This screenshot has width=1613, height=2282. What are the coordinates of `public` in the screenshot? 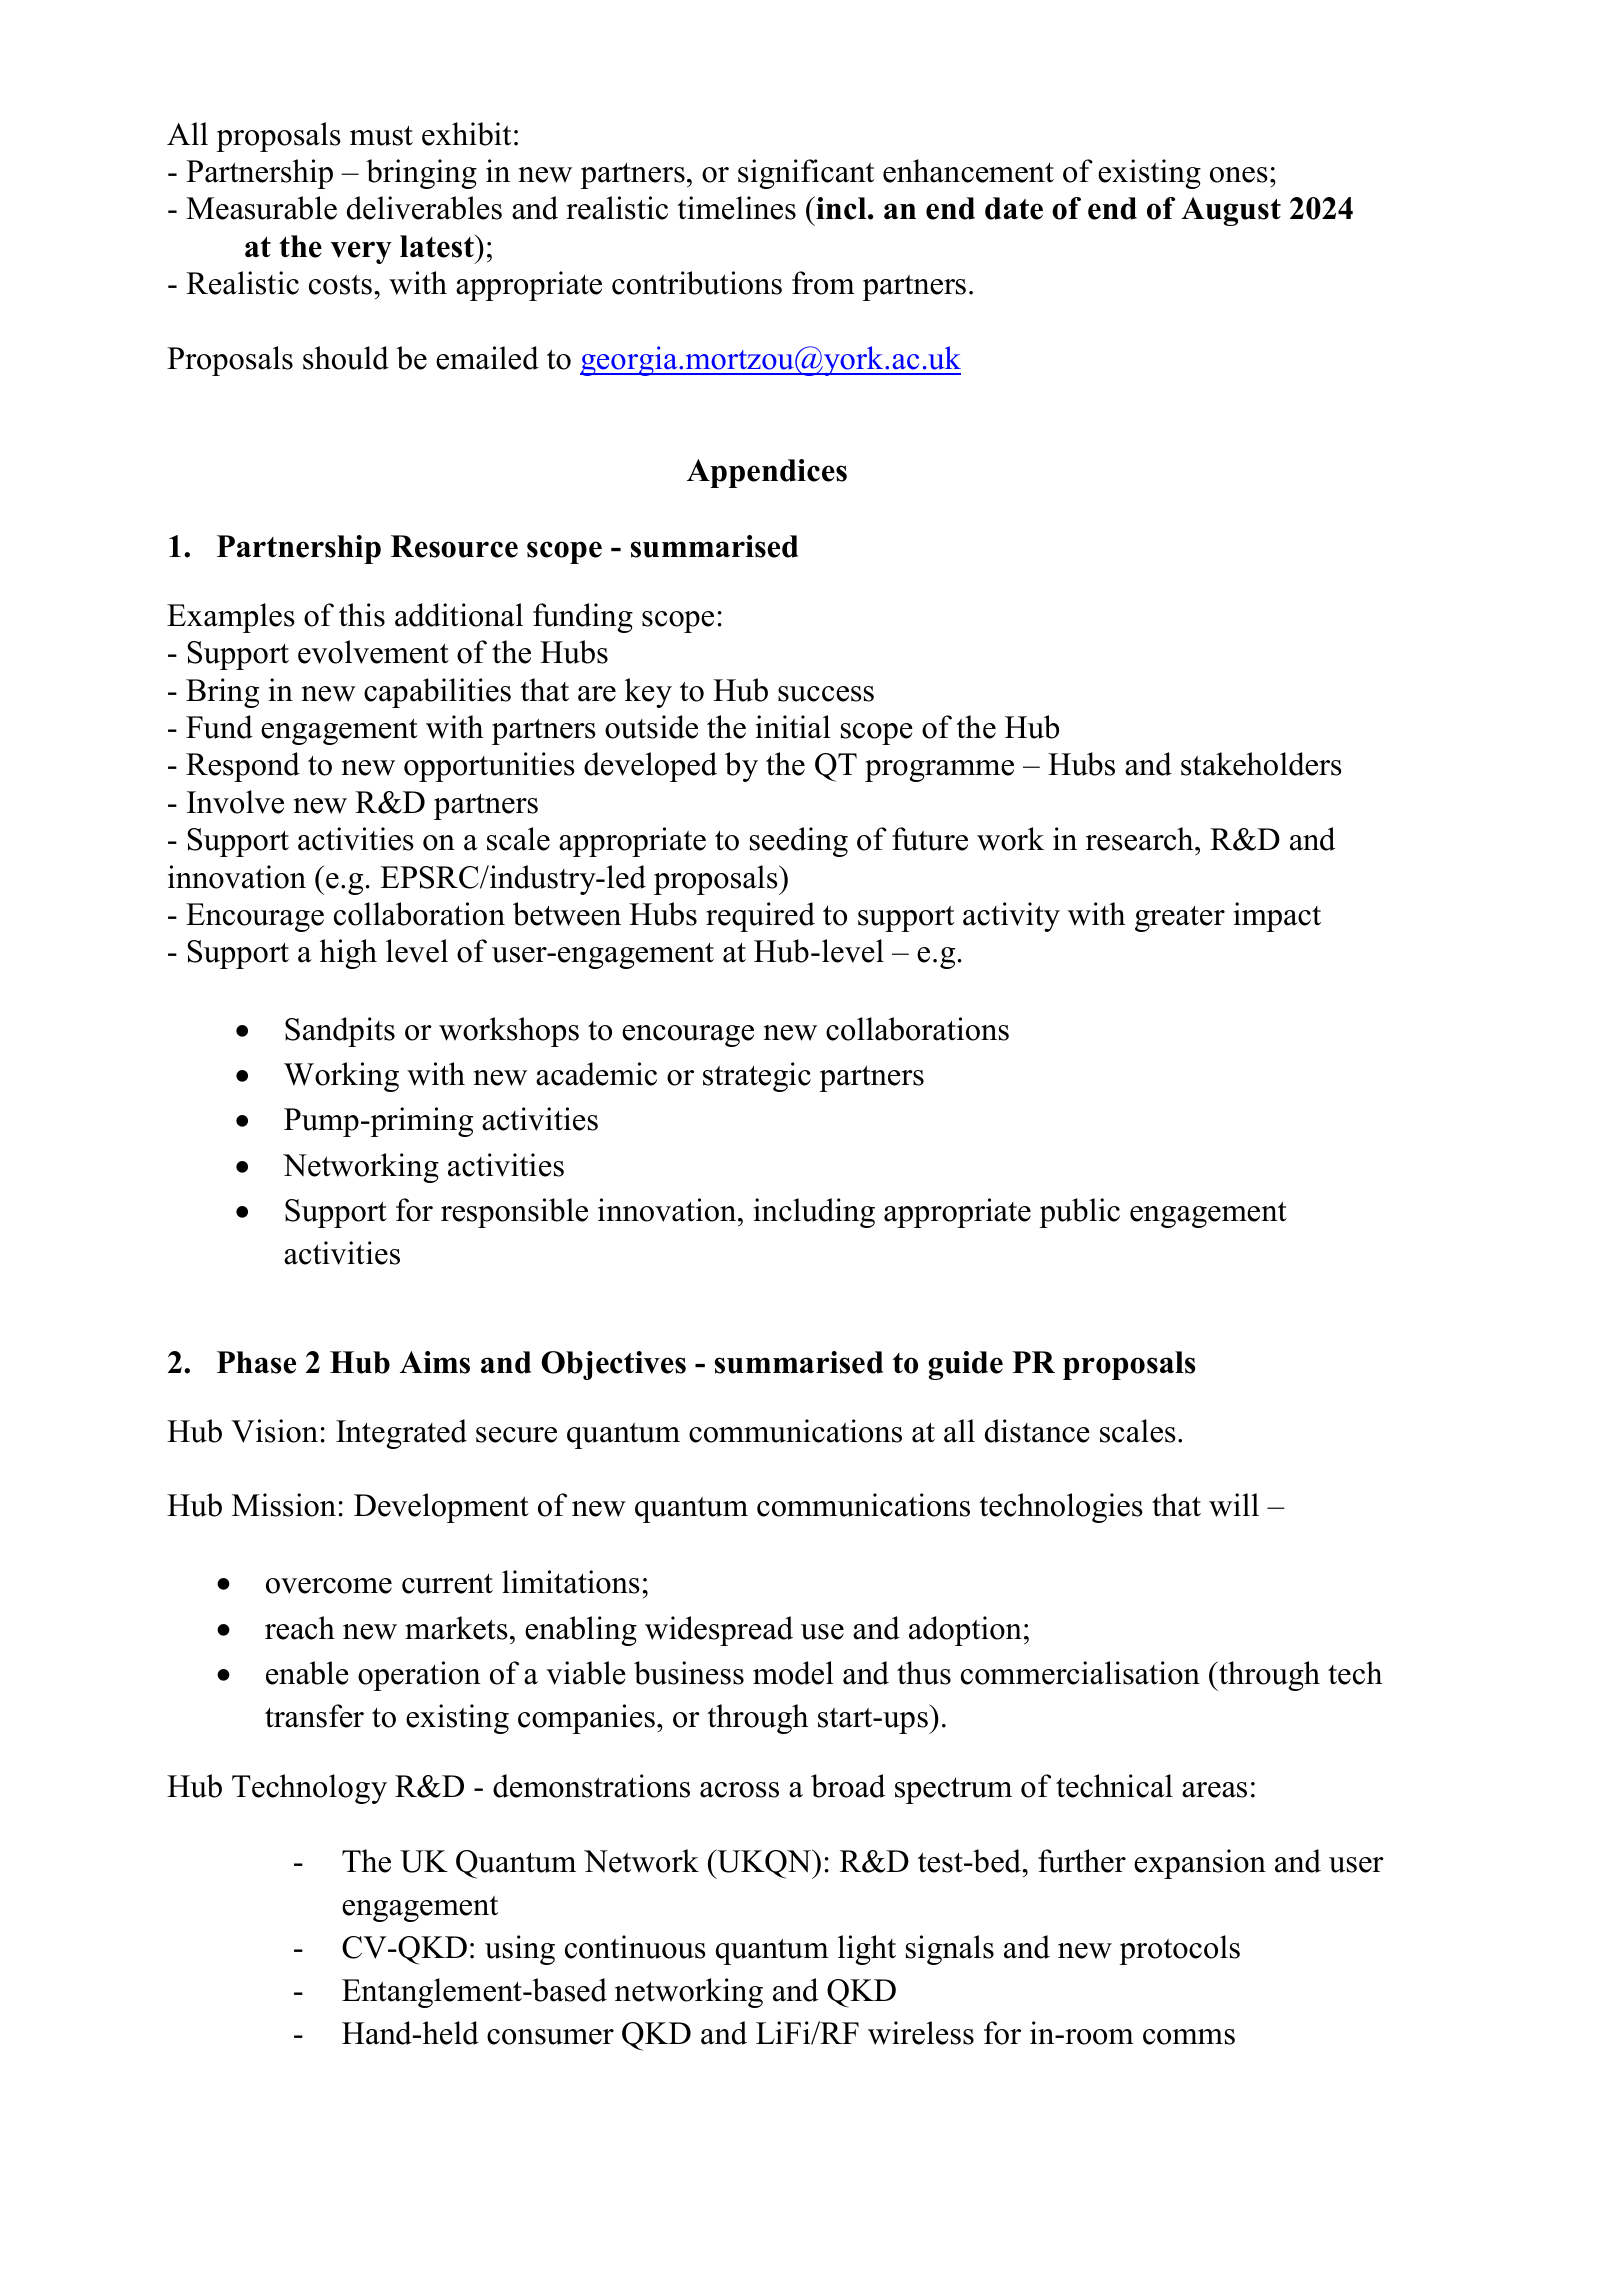 It's located at (1079, 1213).
